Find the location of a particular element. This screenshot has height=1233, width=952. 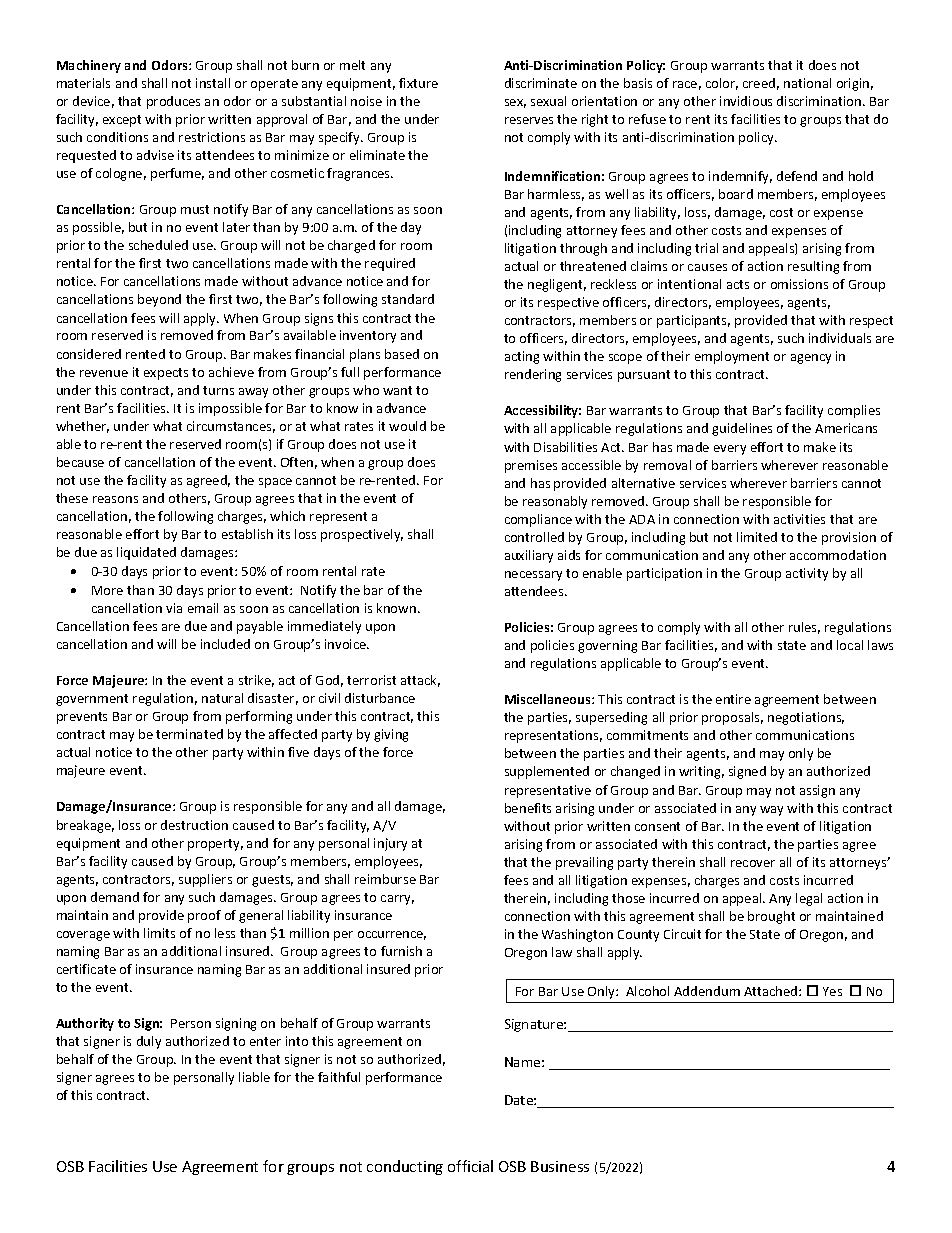

duly is located at coordinates (149, 1042).
